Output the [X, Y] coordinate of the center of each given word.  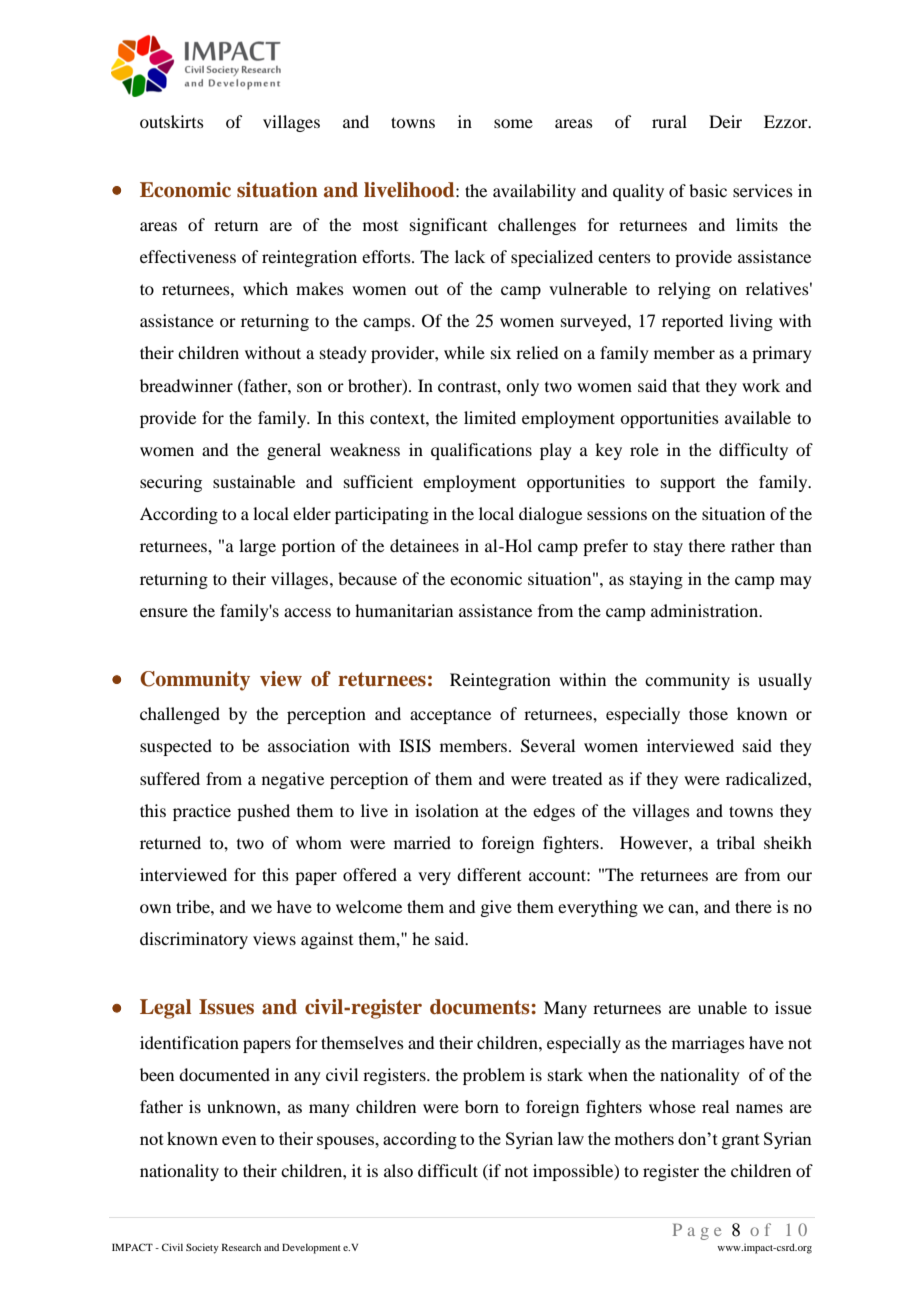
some [513, 123]
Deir [725, 121]
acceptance [450, 717]
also [398, 1170]
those [708, 713]
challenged [180, 715]
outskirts [172, 121]
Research [241, 1247]
